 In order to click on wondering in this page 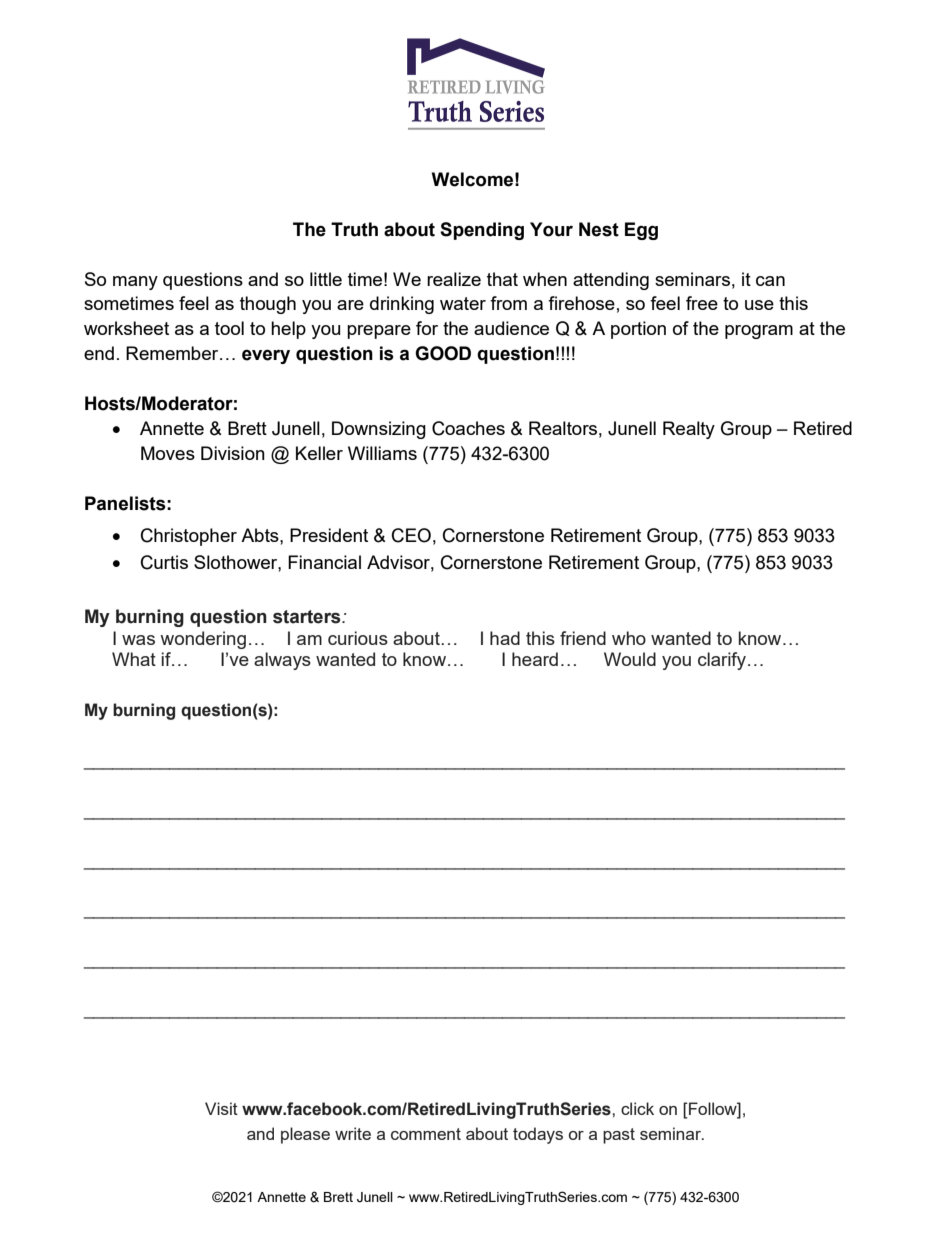, I will do `click(203, 640)`.
